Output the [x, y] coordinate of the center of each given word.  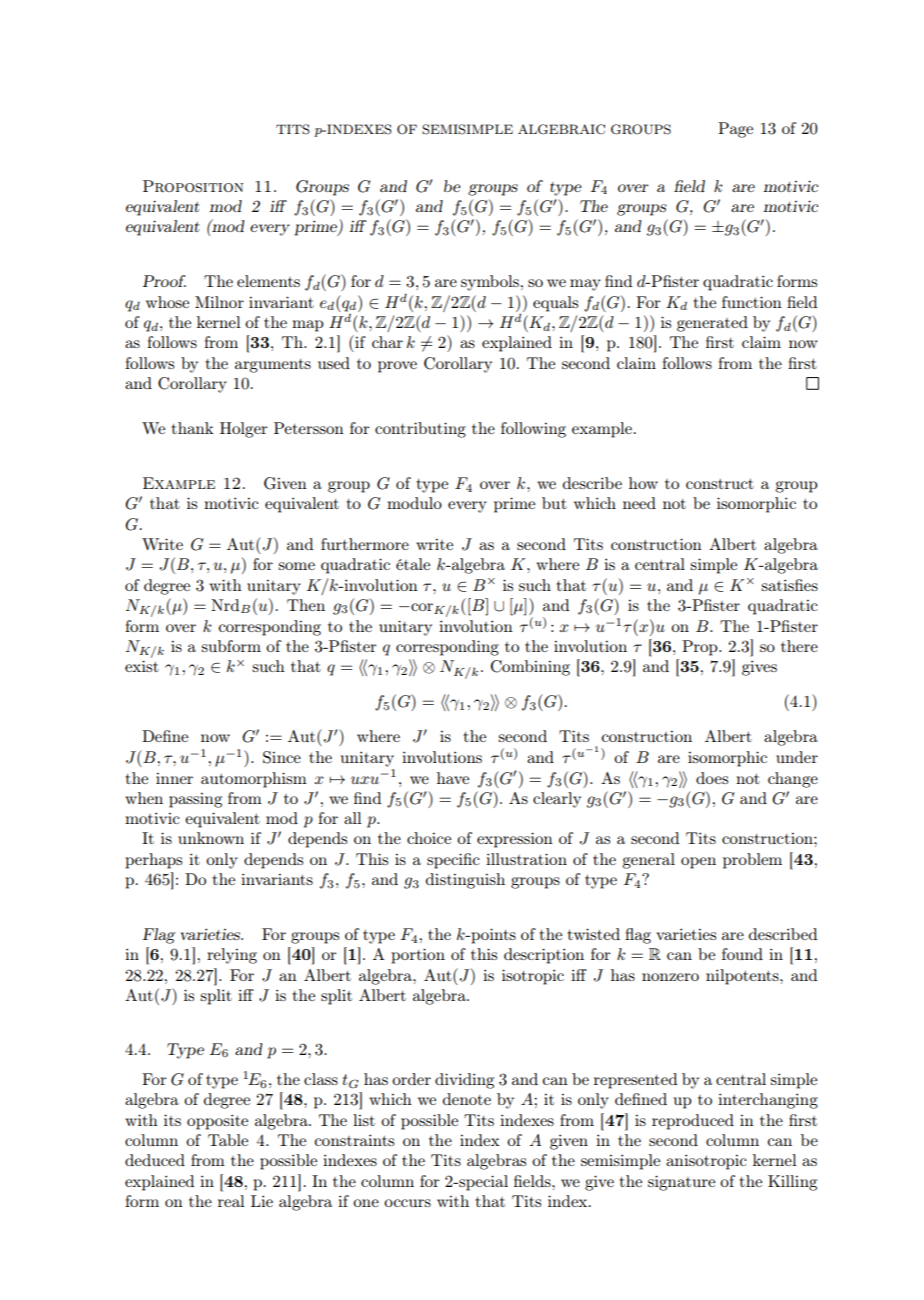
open [698, 863]
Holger [244, 430]
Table [228, 1140]
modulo [414, 503]
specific [453, 861]
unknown [211, 838]
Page [735, 130]
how [643, 483]
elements [268, 281]
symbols [491, 283]
